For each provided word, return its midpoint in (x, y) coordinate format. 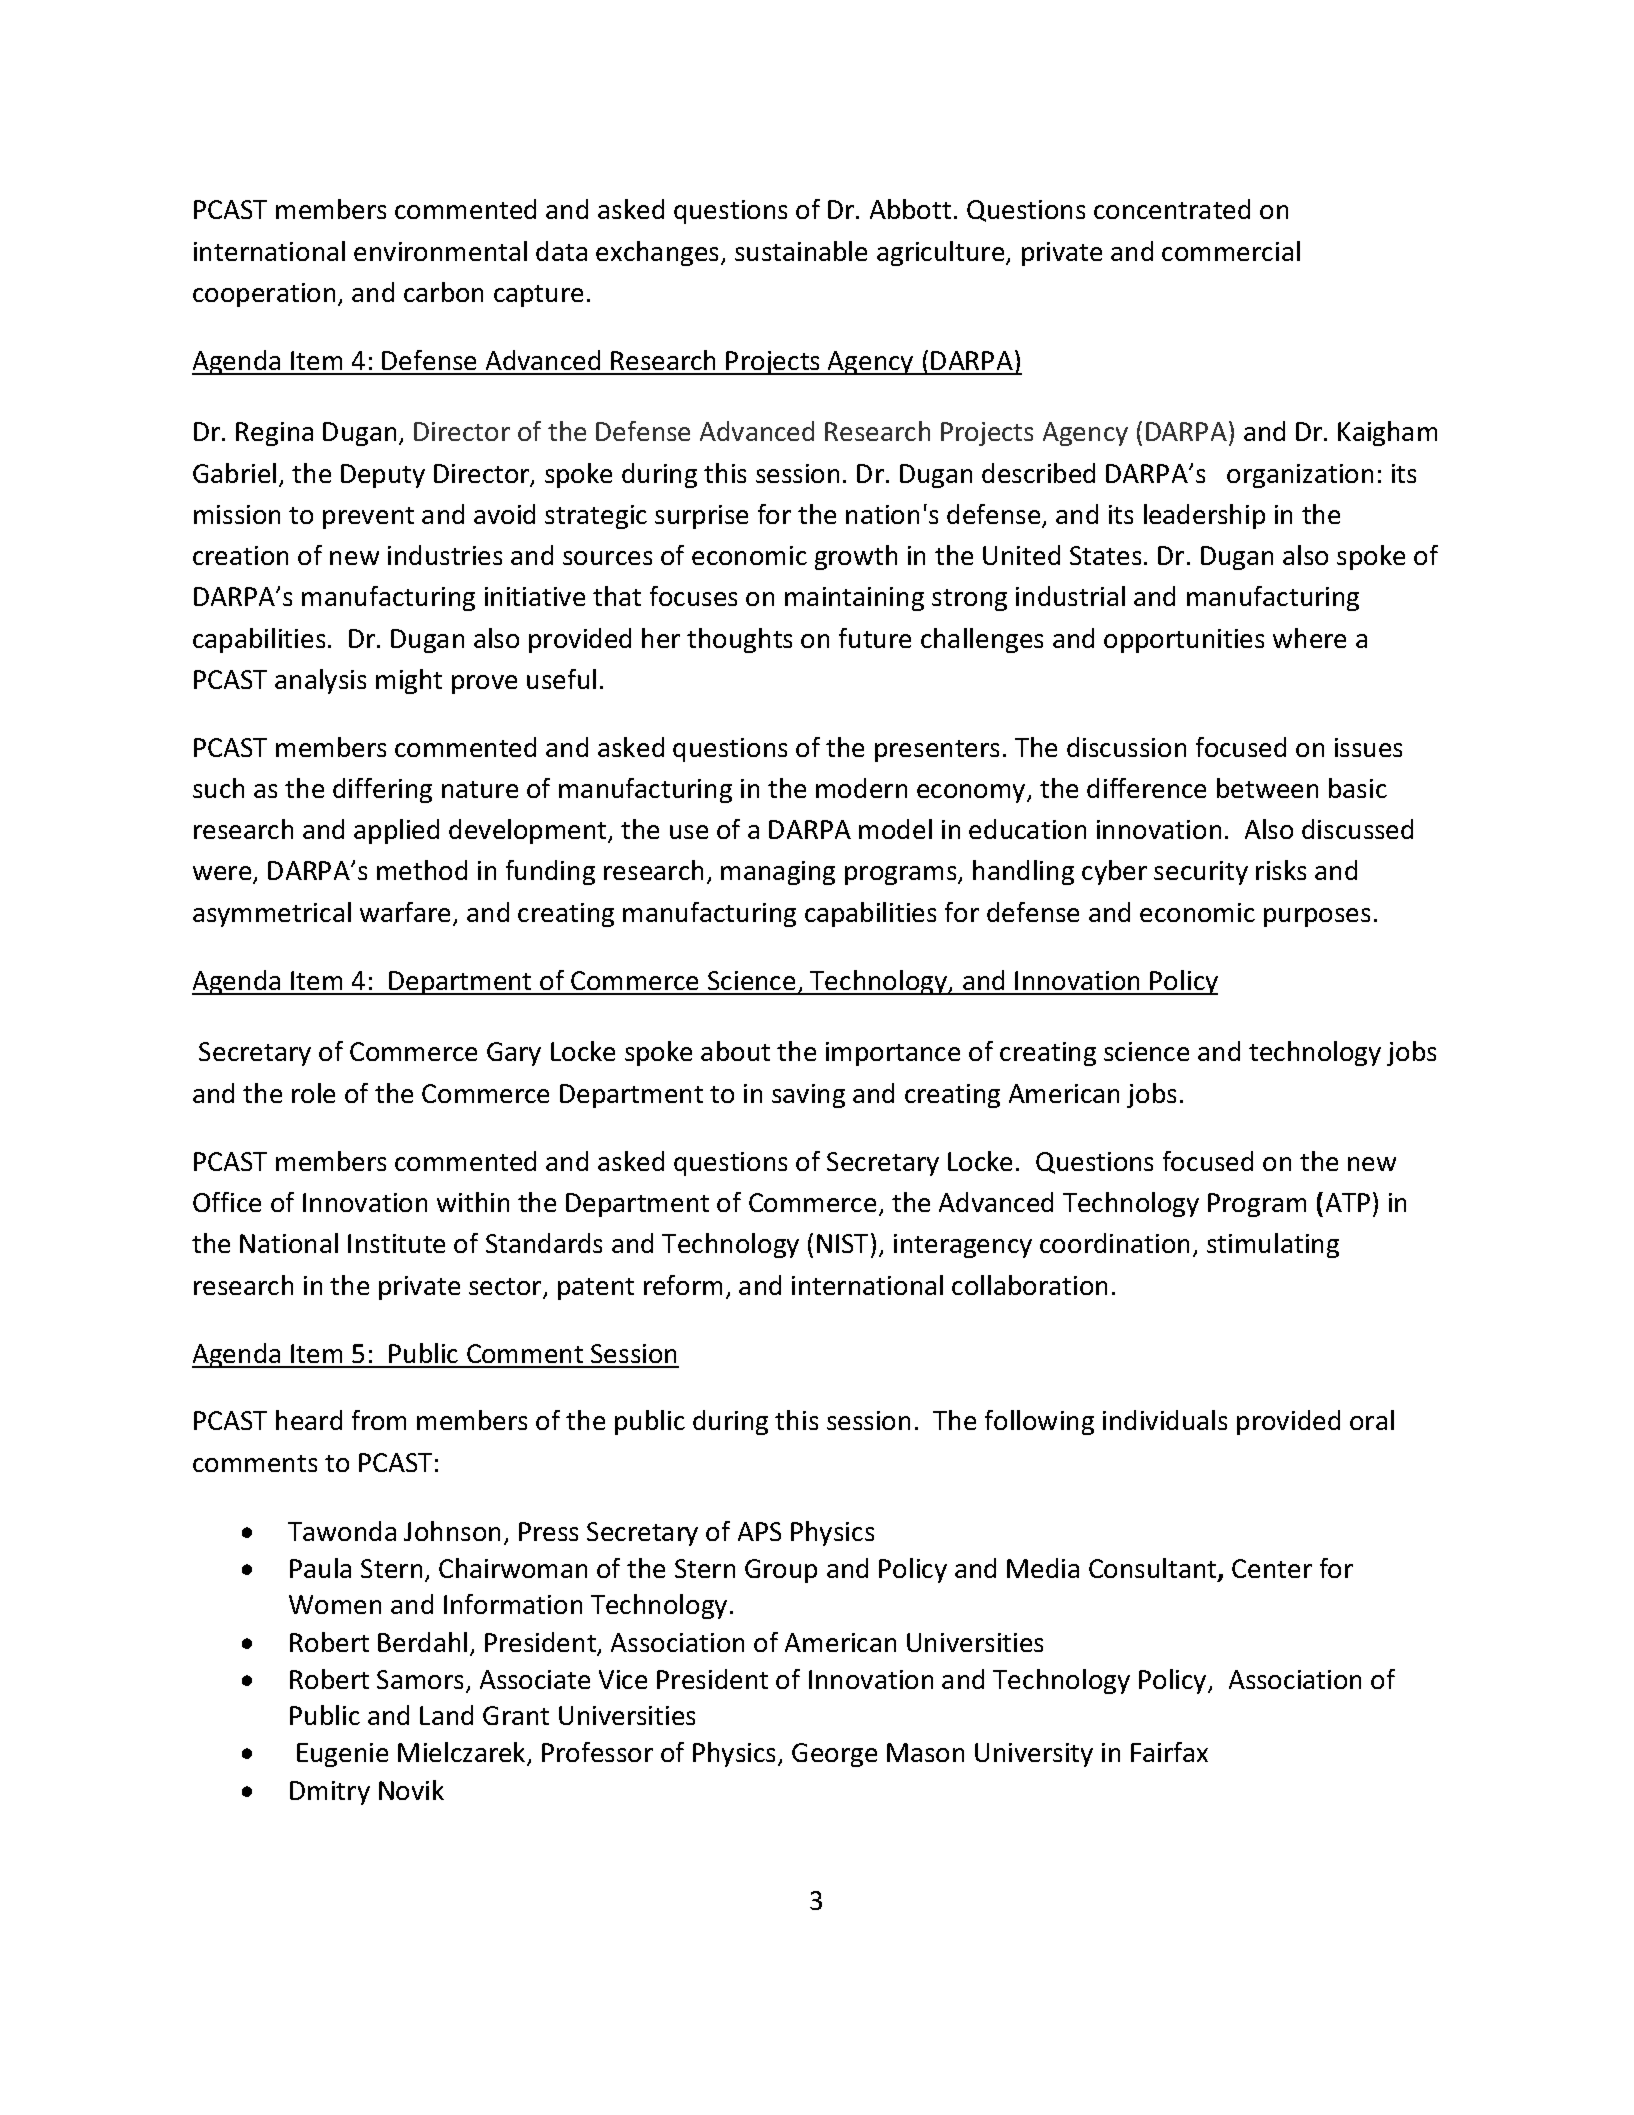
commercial (1231, 251)
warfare (407, 913)
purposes (1317, 917)
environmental (440, 251)
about (735, 1051)
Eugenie (342, 1755)
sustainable (801, 251)
